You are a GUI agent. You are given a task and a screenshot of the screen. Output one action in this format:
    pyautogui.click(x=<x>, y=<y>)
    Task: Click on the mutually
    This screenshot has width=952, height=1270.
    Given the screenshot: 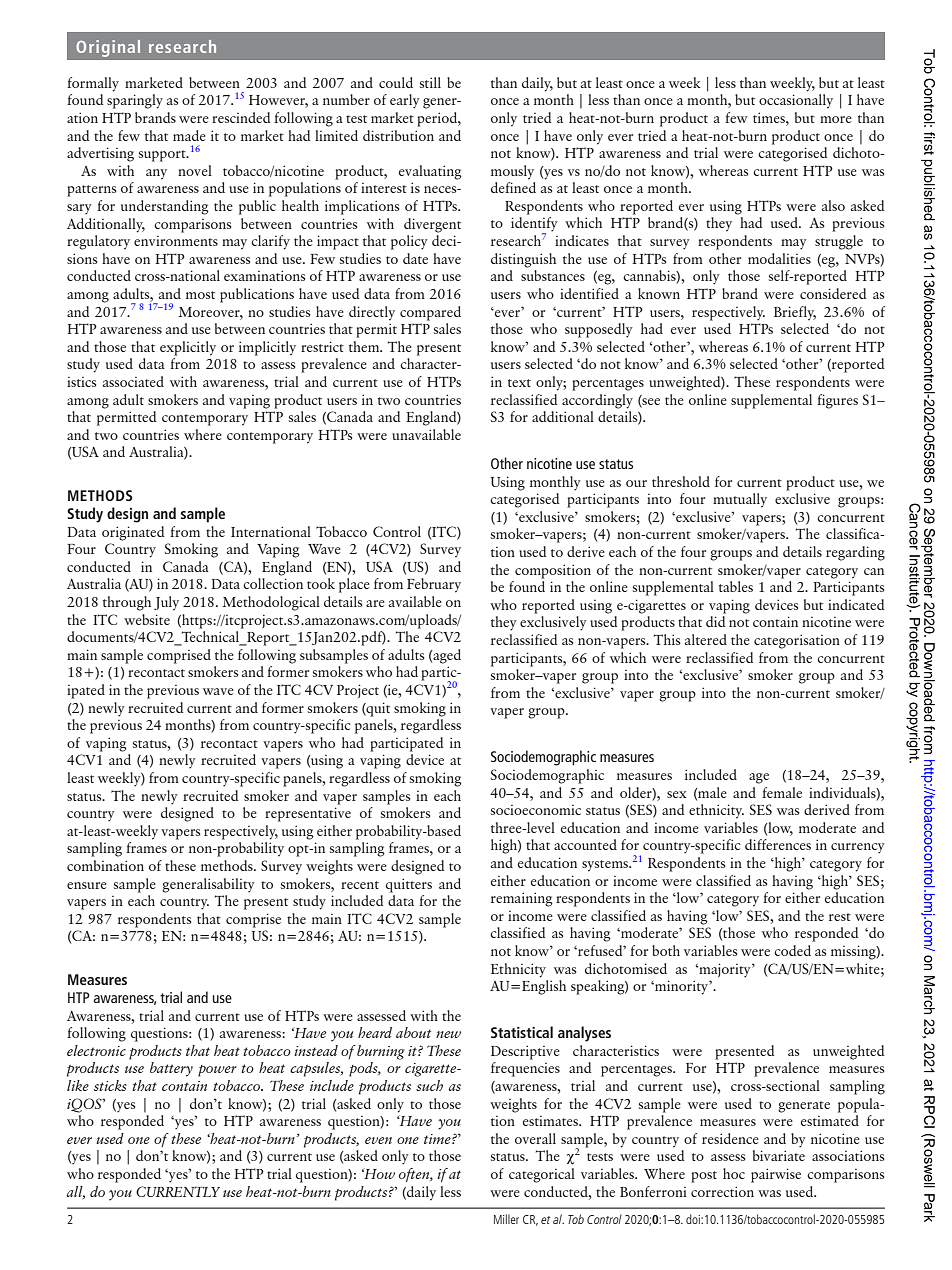 What is the action you would take?
    pyautogui.click(x=740, y=500)
